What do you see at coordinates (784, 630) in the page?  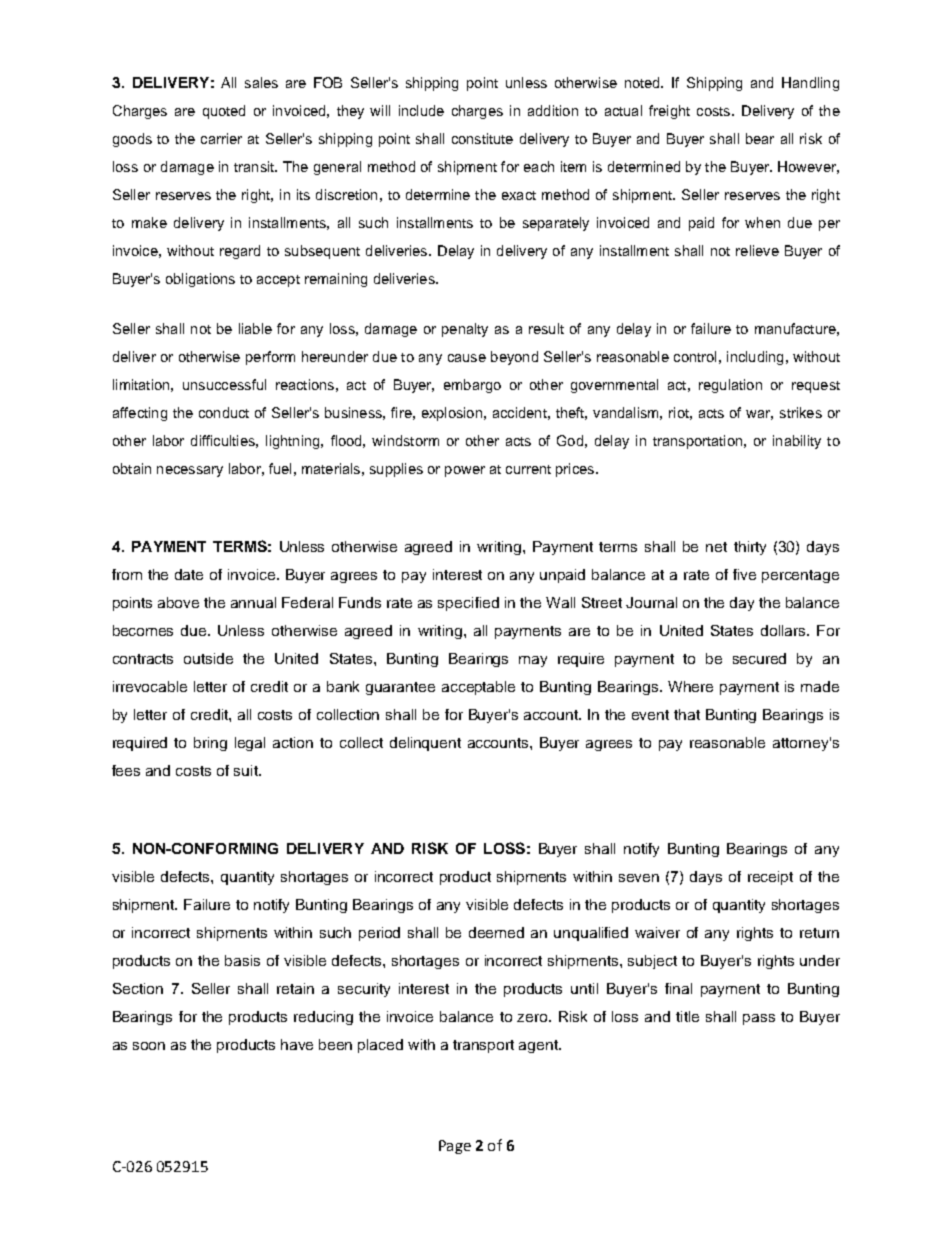 I see `dollars` at bounding box center [784, 630].
